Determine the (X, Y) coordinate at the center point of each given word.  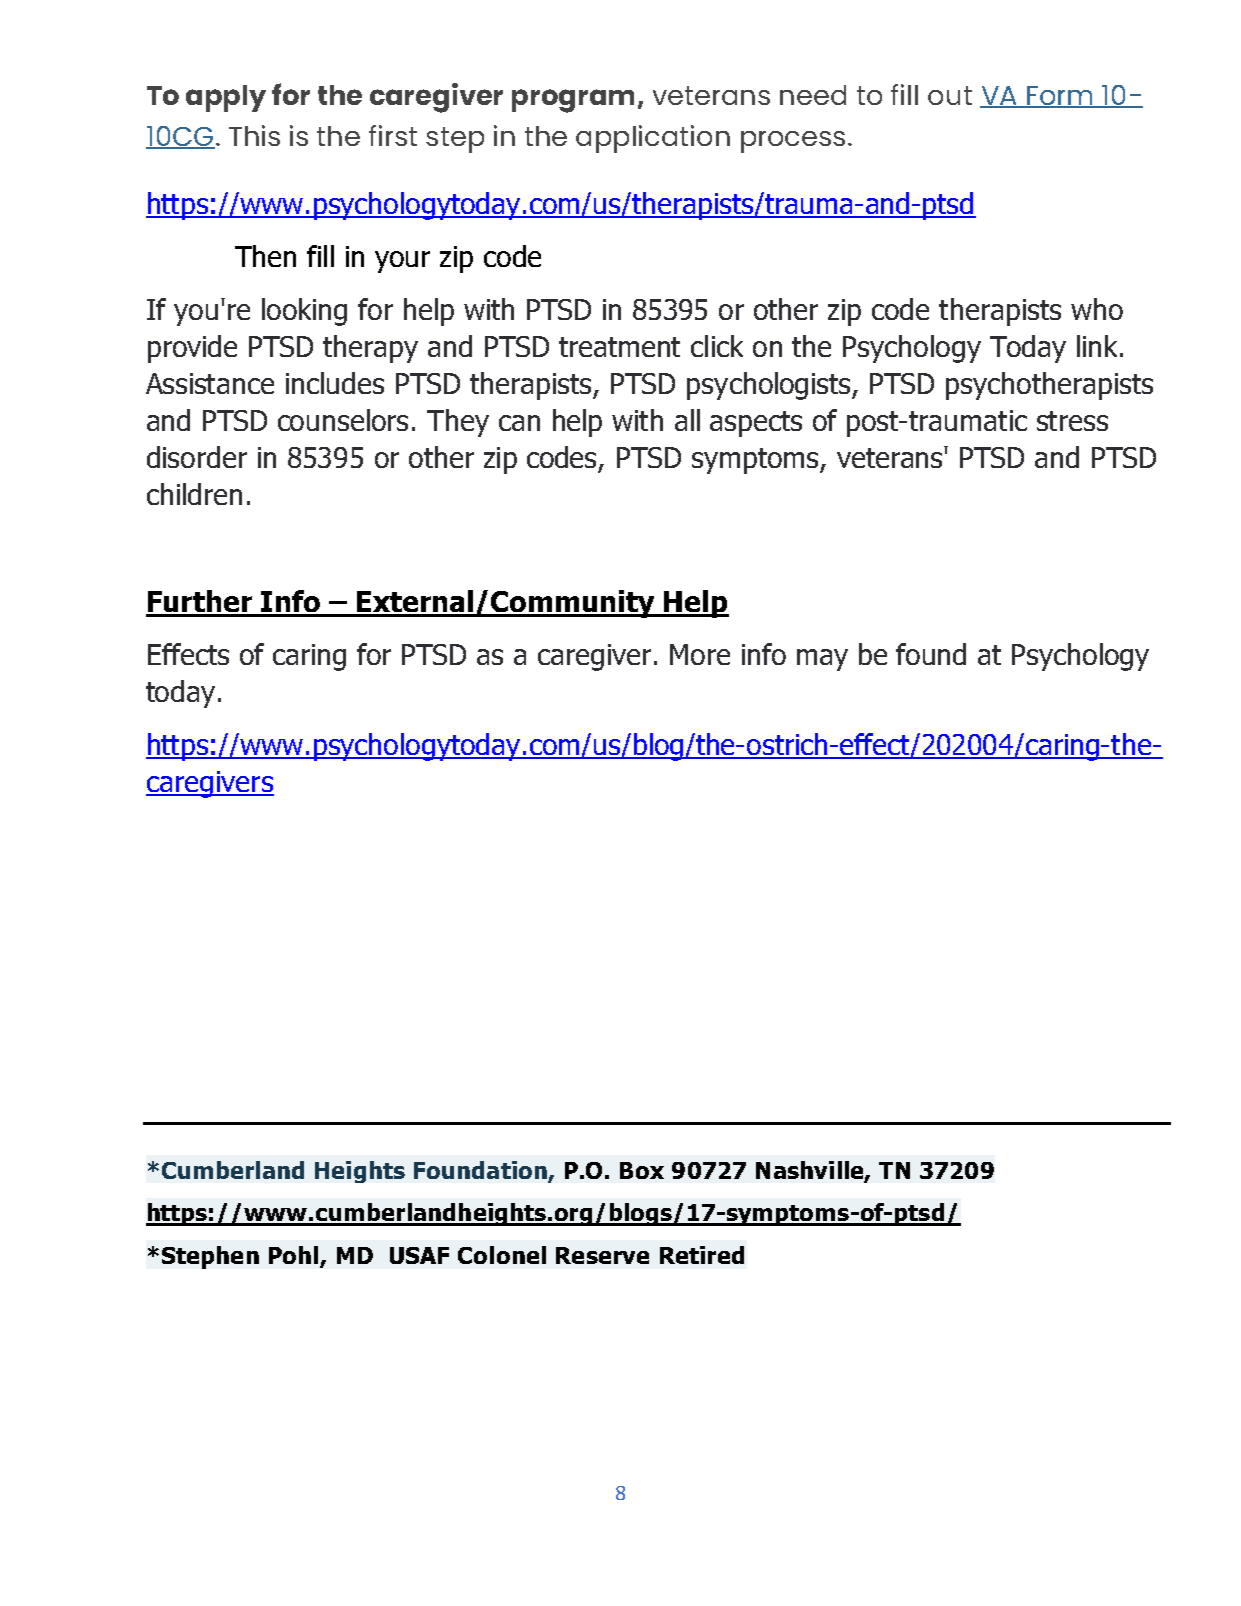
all (687, 420)
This (254, 135)
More (700, 654)
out (950, 95)
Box (642, 1170)
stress (1072, 421)
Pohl (293, 1255)
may (822, 660)
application (653, 139)
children (194, 494)
